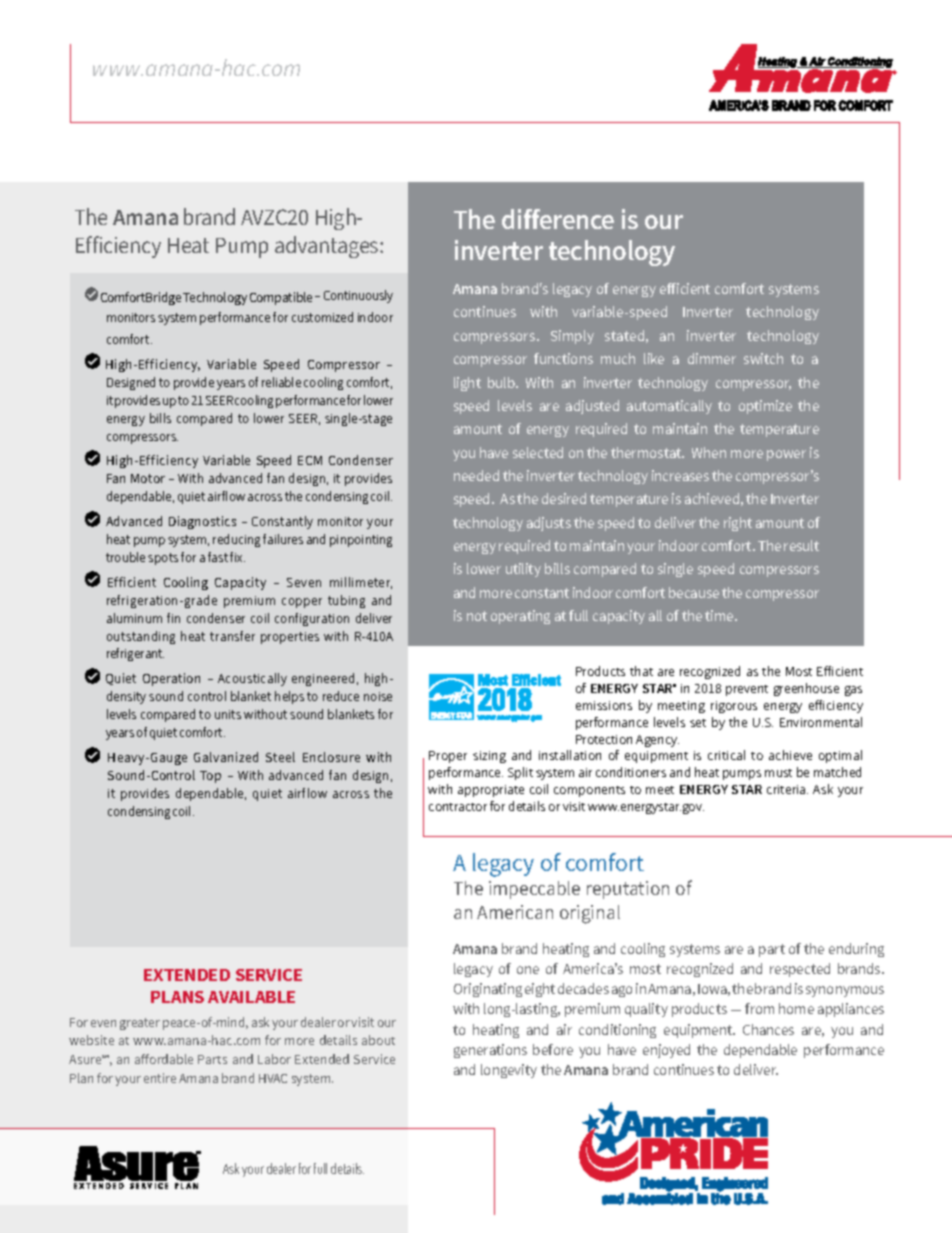 The width and height of the screenshot is (952, 1233). Describe the element at coordinates (141, 637) in the screenshot. I see `outstanding` at that location.
